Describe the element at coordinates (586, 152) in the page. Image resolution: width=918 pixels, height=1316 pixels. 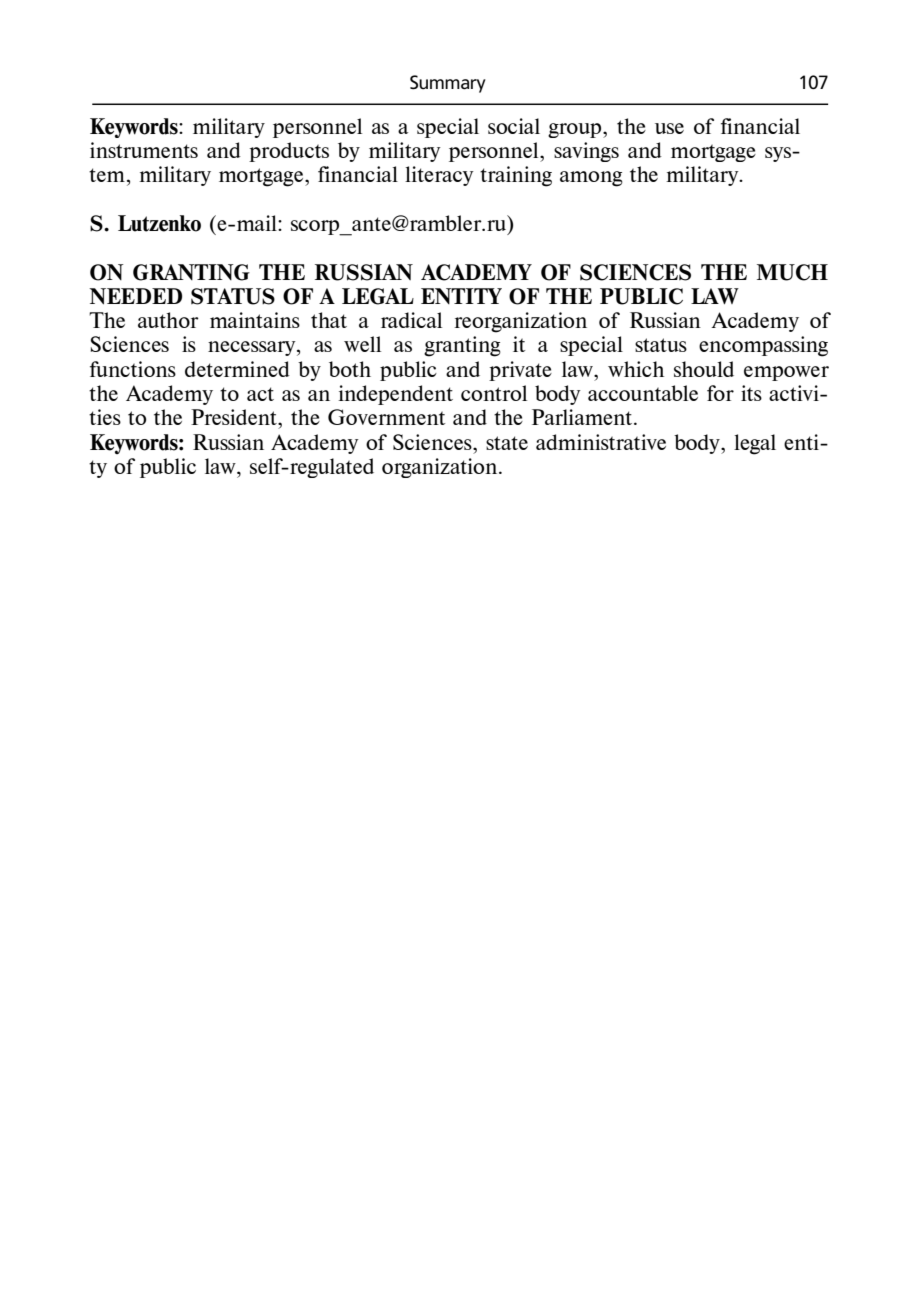
I see `savings` at that location.
